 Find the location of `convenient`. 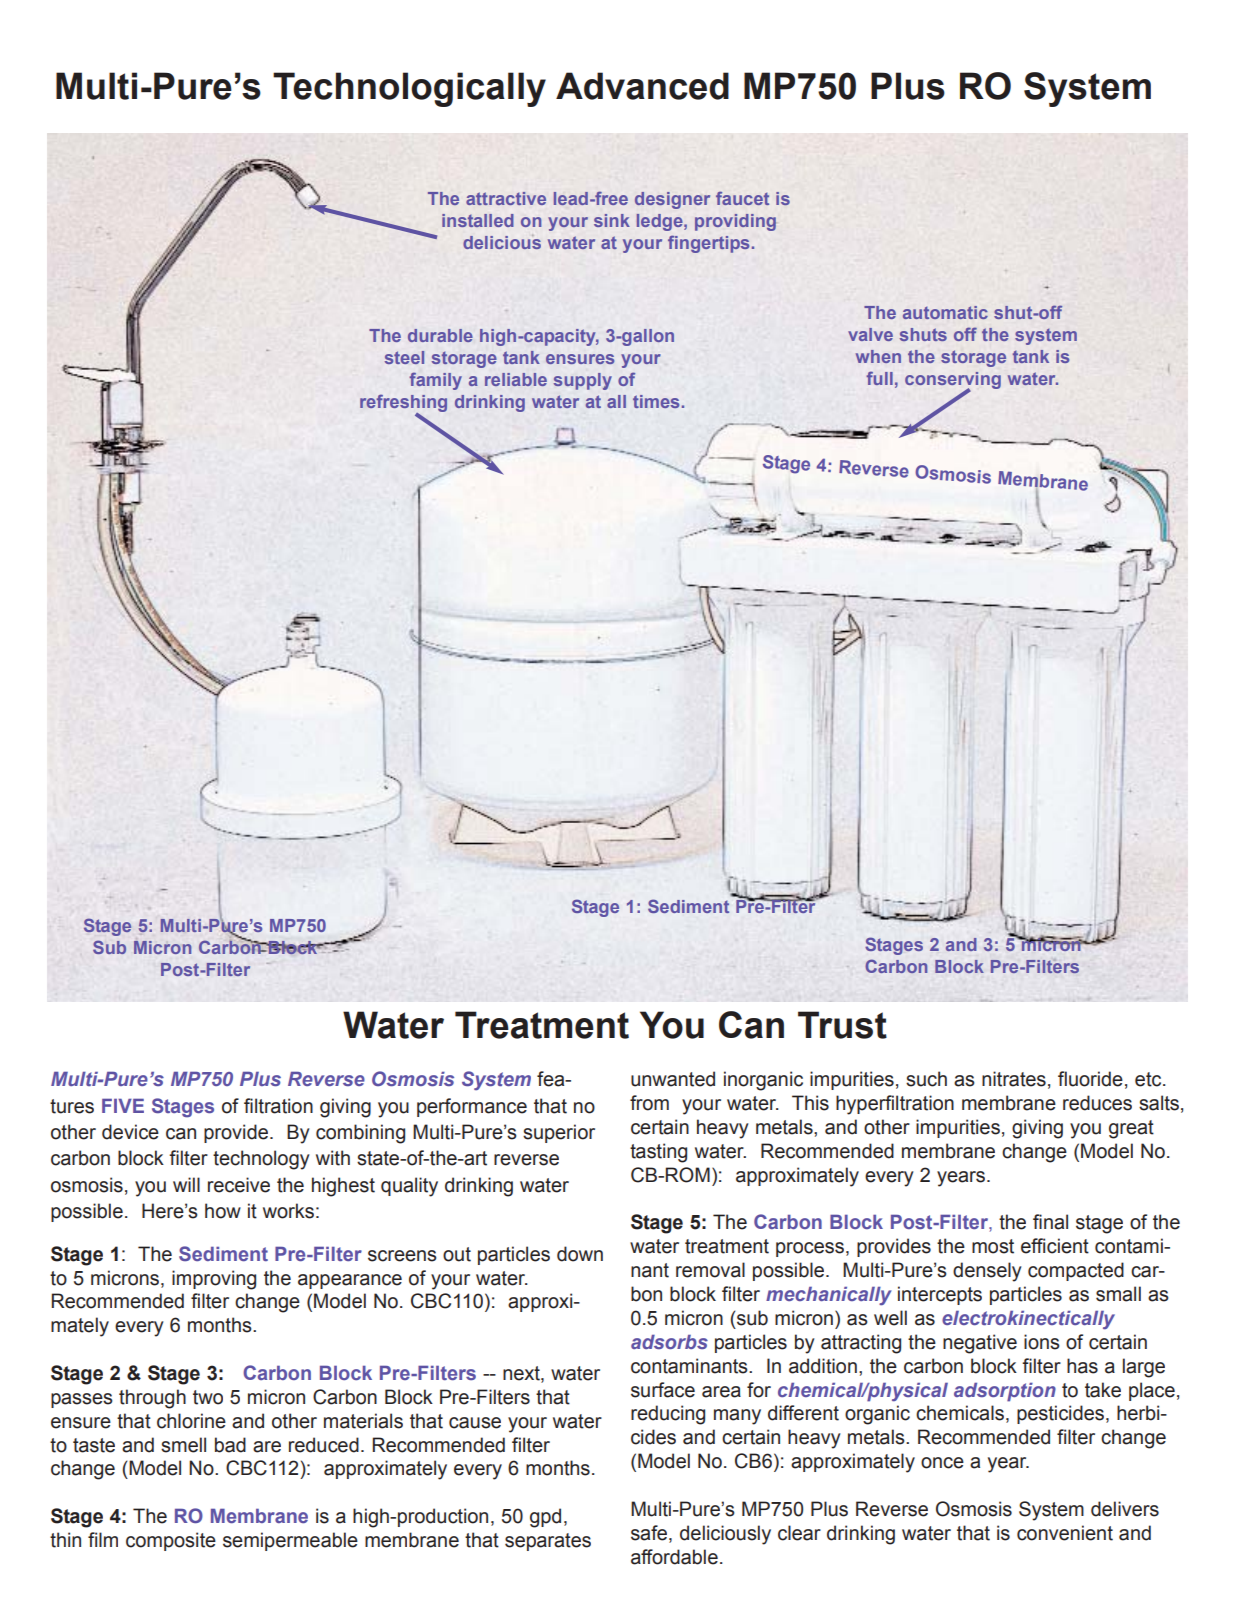

convenient is located at coordinates (1065, 1533).
